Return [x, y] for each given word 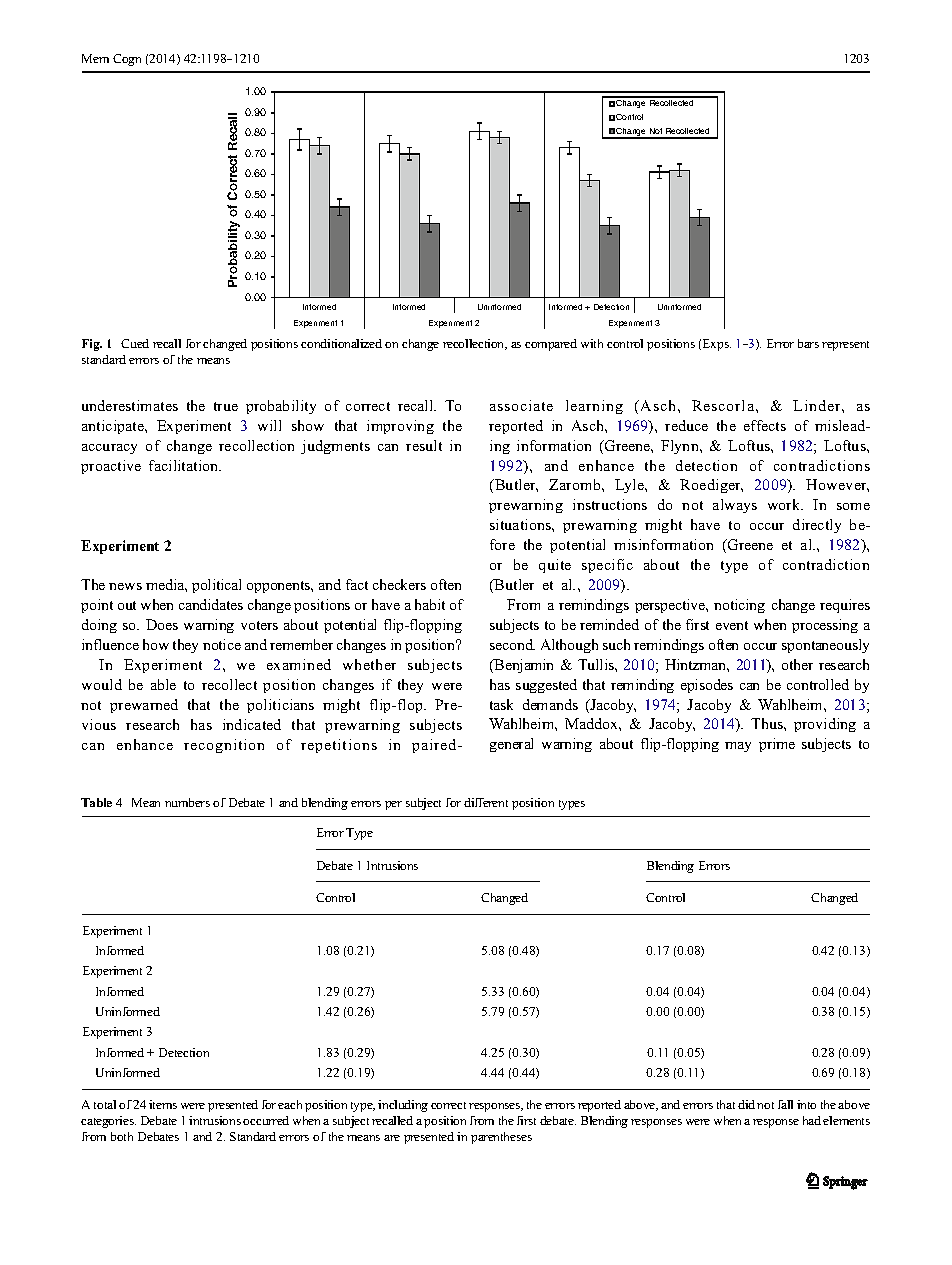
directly [817, 526]
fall [785, 1104]
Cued [135, 343]
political [216, 586]
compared [551, 345]
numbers [187, 802]
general [511, 745]
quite [555, 566]
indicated [252, 724]
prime [777, 745]
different [486, 802]
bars [808, 343]
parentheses [501, 1138]
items [163, 1104]
